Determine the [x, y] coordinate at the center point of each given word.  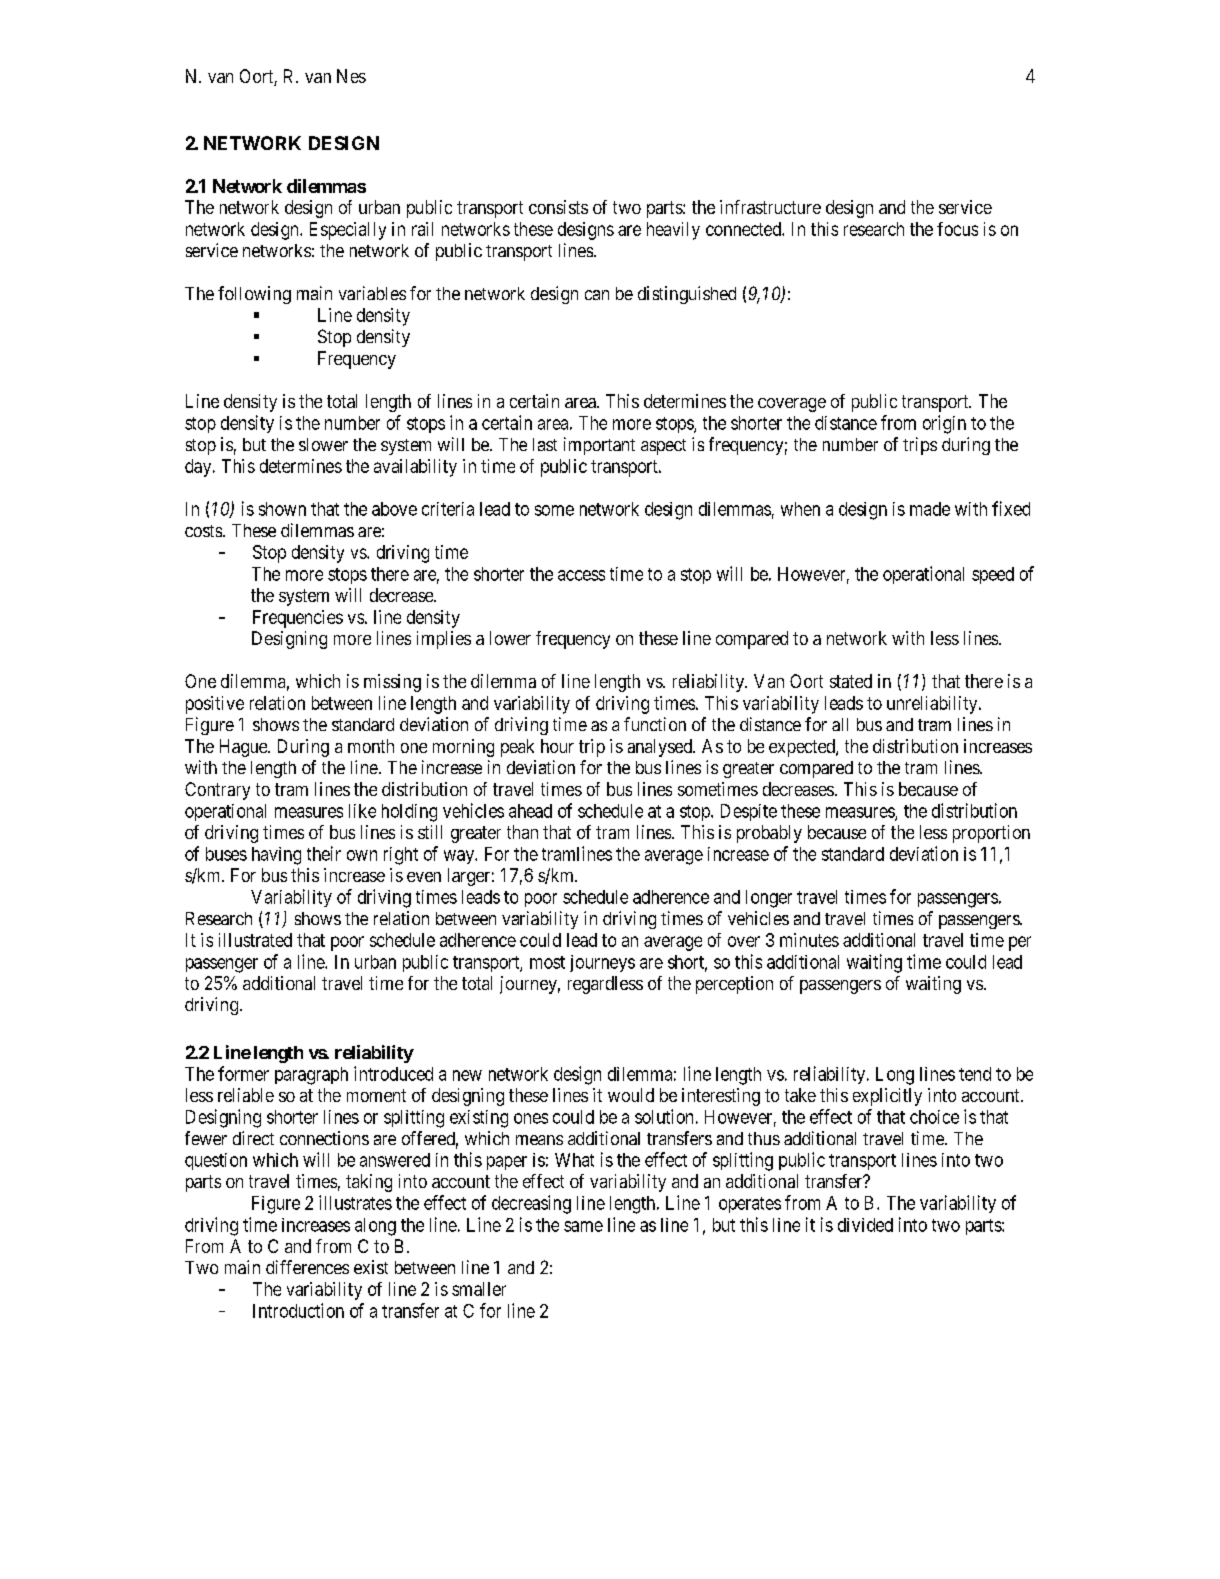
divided [865, 1225]
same [583, 1226]
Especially [348, 231]
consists [558, 207]
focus [957, 229]
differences [307, 1267]
